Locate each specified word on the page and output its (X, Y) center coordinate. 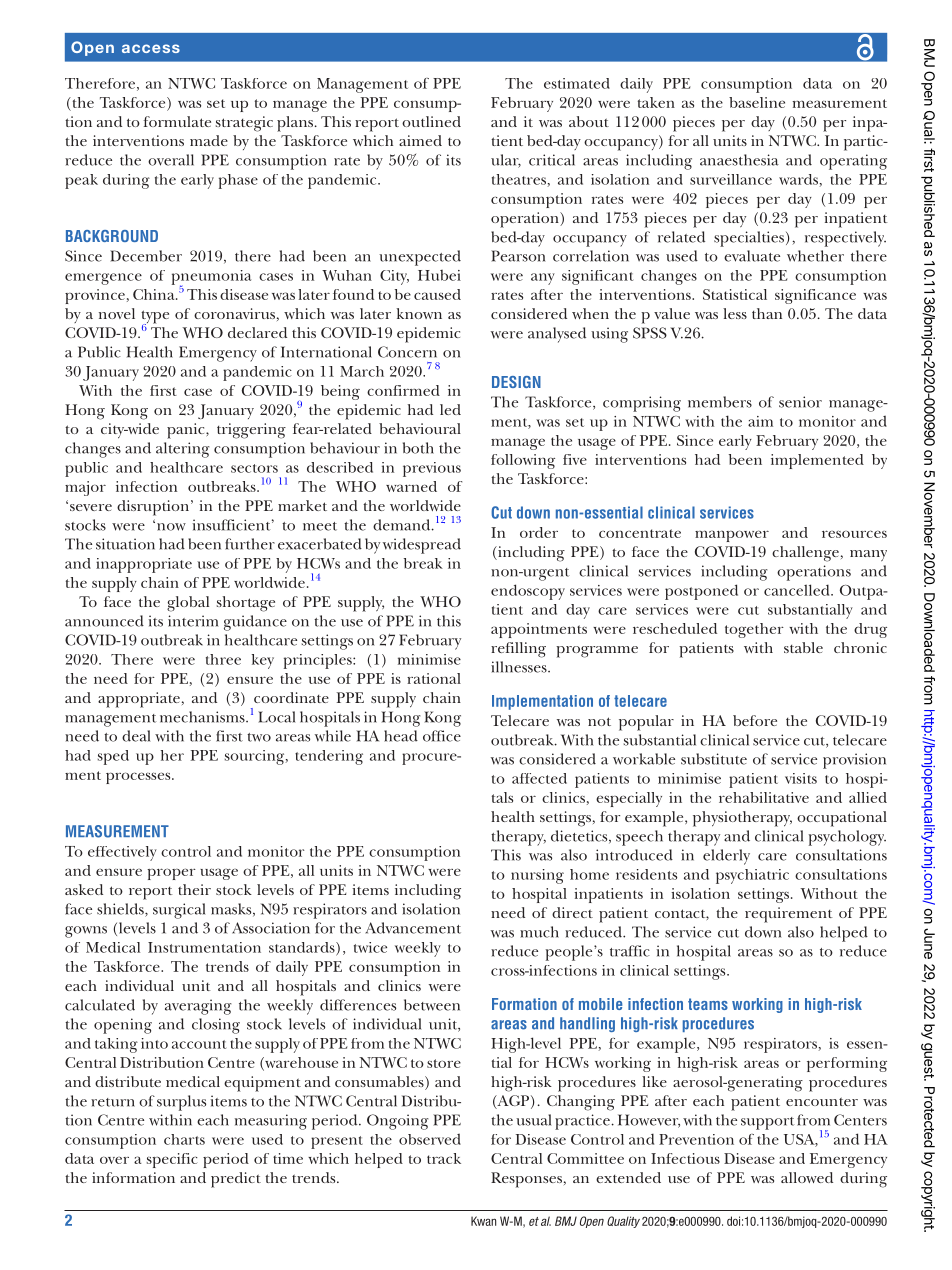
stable (803, 647)
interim (193, 621)
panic (187, 431)
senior (800, 402)
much (539, 932)
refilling (518, 650)
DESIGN (516, 382)
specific (172, 1160)
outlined (431, 121)
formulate (177, 121)
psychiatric (752, 876)
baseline (757, 102)
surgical (179, 911)
